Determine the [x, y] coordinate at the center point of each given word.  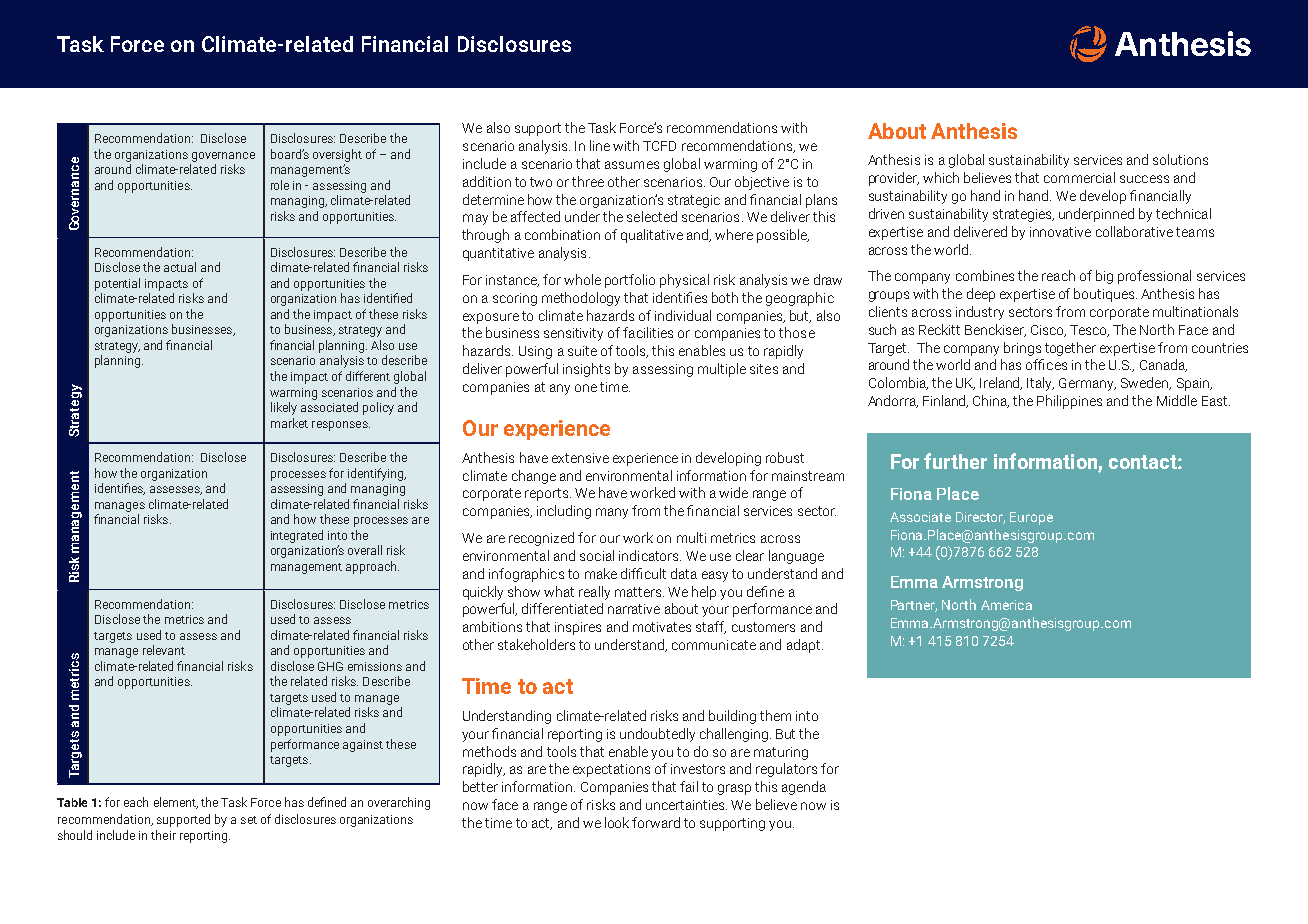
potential [117, 284]
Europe [1031, 518]
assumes [632, 165]
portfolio [630, 281]
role [280, 185]
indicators [650, 555]
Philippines [1069, 402]
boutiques [1105, 295]
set [249, 820]
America [1006, 605]
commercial [1079, 177]
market [289, 423]
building [732, 717]
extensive [580, 458]
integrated [297, 536]
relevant [164, 650]
